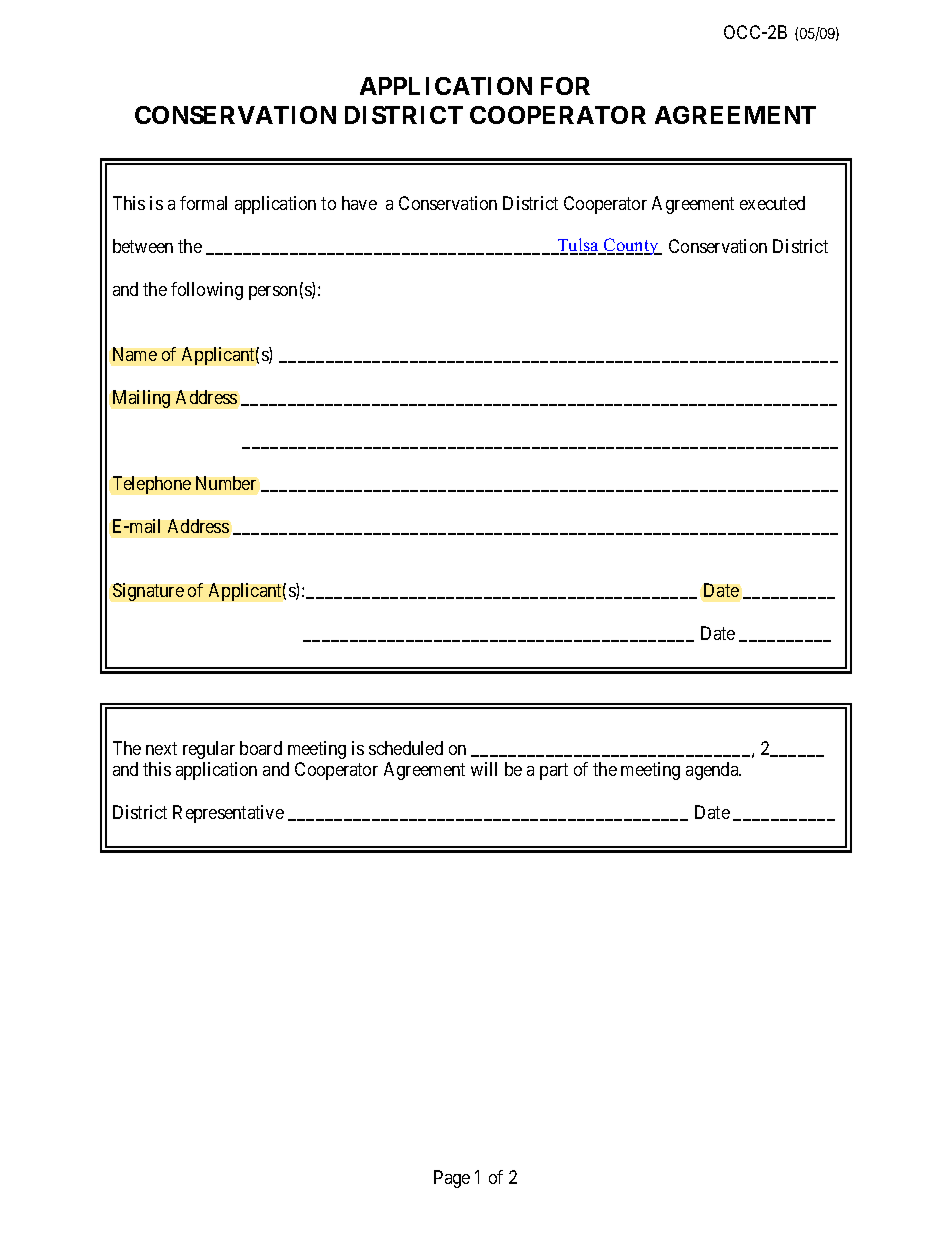 The width and height of the screenshot is (952, 1233). Describe the element at coordinates (228, 814) in the screenshot. I see `Representative` at that location.
